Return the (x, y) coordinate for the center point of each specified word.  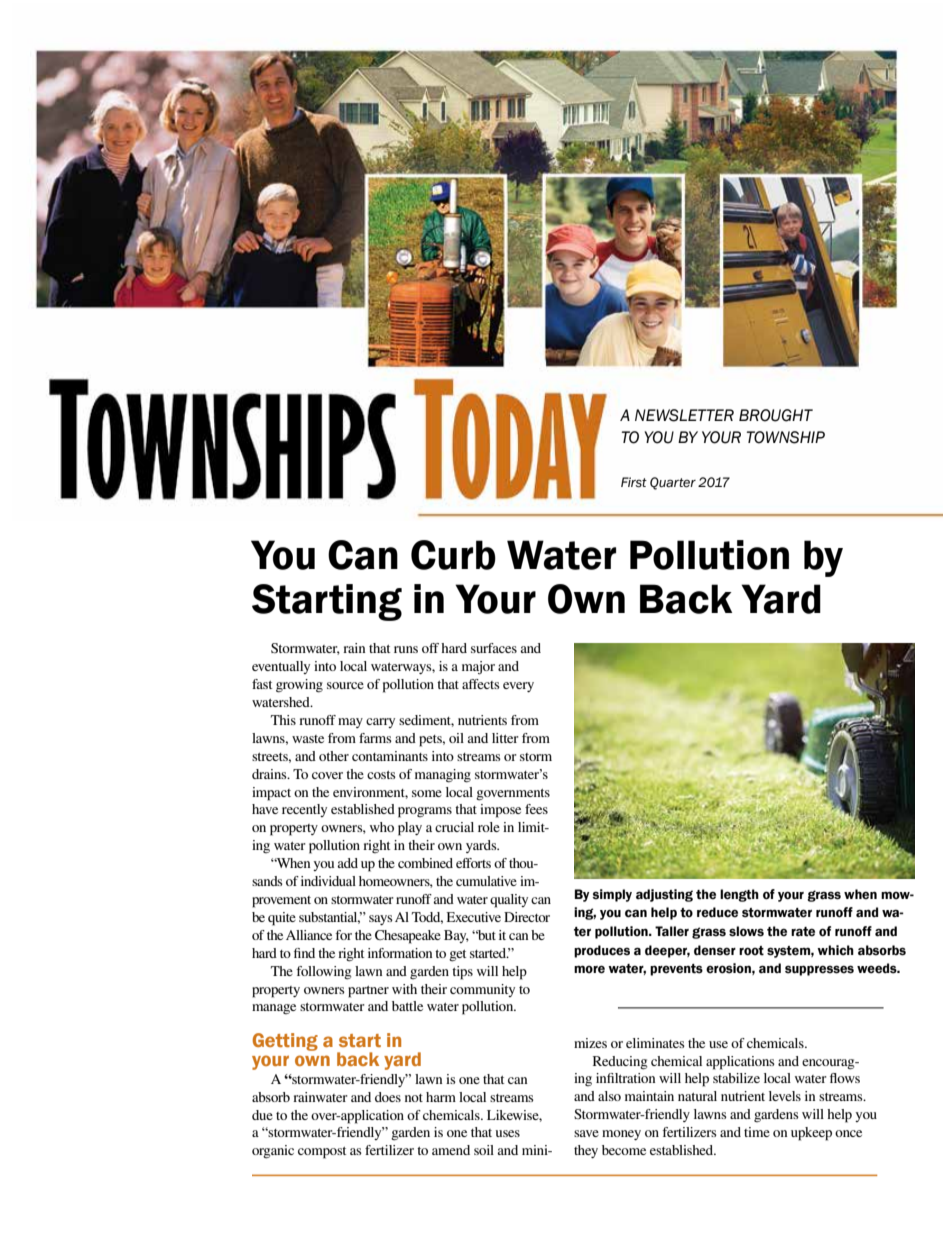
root (751, 951)
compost (322, 1153)
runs (406, 649)
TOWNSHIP (786, 437)
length (739, 895)
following (324, 973)
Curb (453, 555)
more (589, 969)
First (634, 482)
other (334, 756)
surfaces (494, 648)
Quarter (673, 483)
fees (536, 809)
